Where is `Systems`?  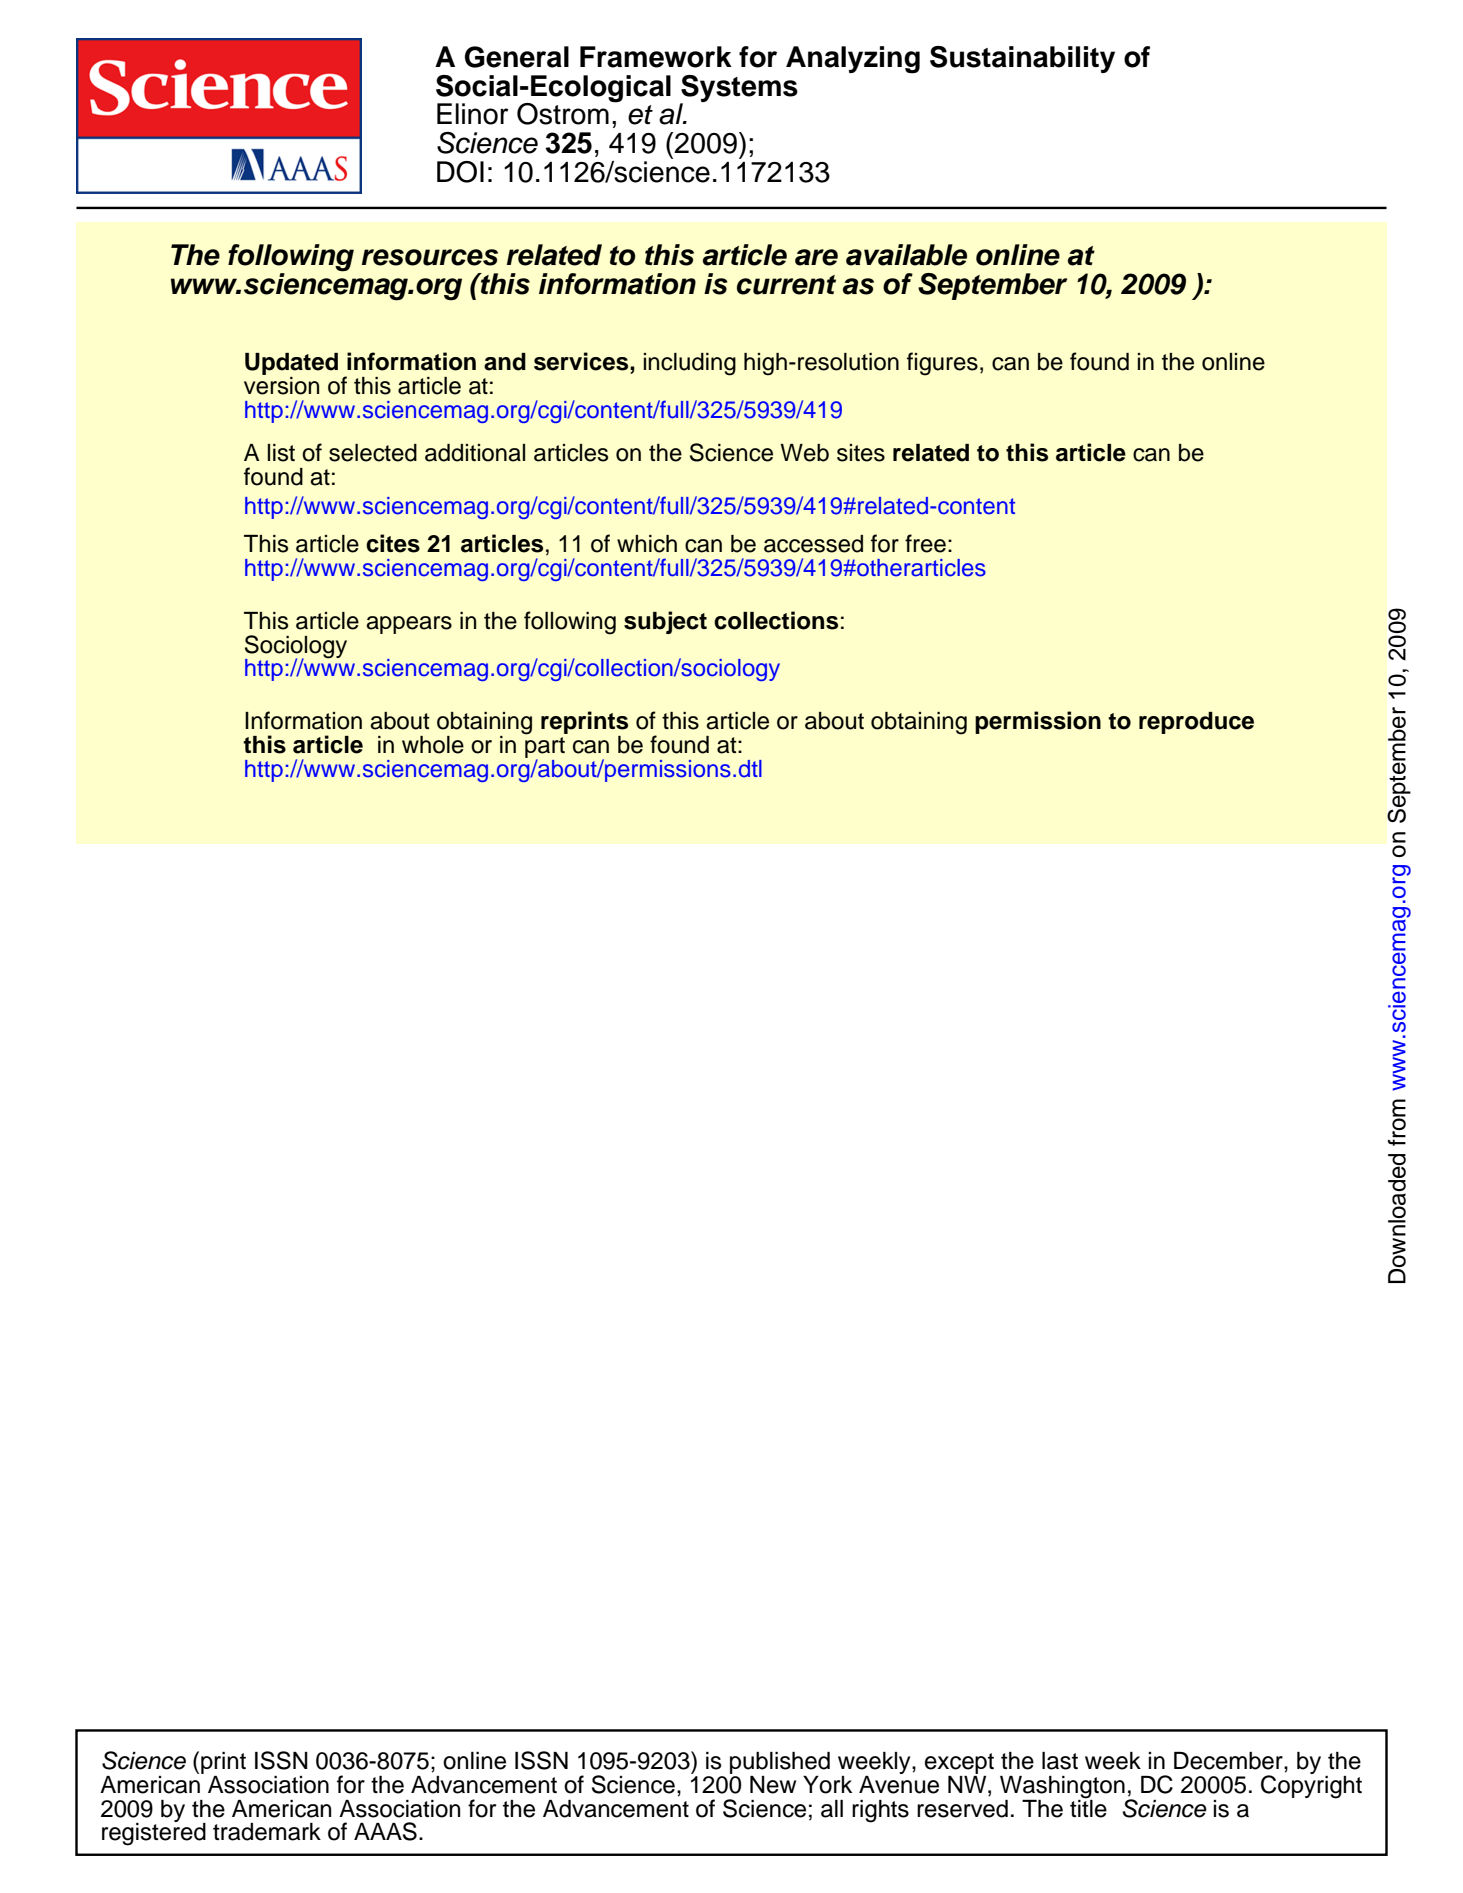 Systems is located at coordinates (739, 89).
